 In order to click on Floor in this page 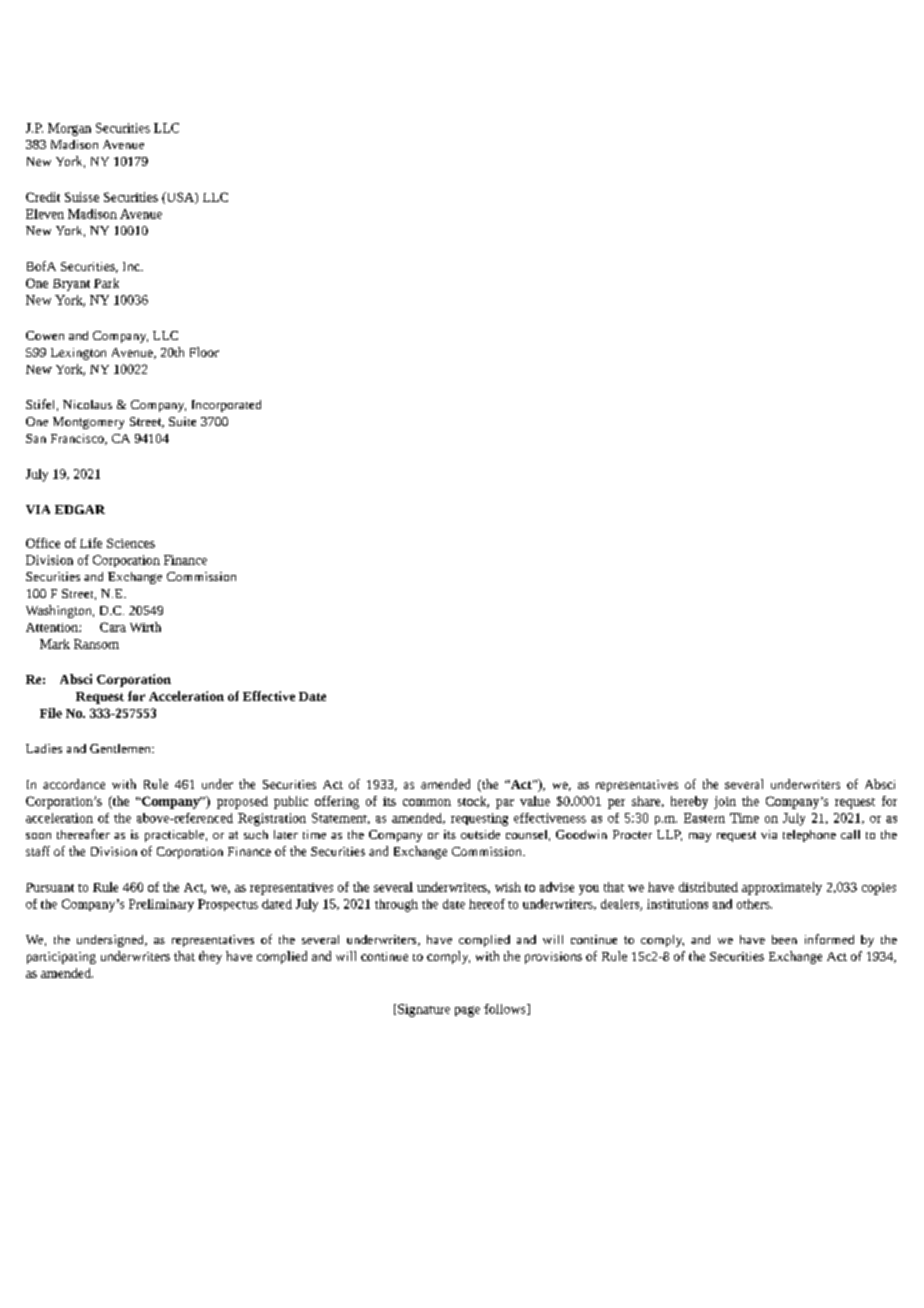, I will do `click(204, 352)`.
